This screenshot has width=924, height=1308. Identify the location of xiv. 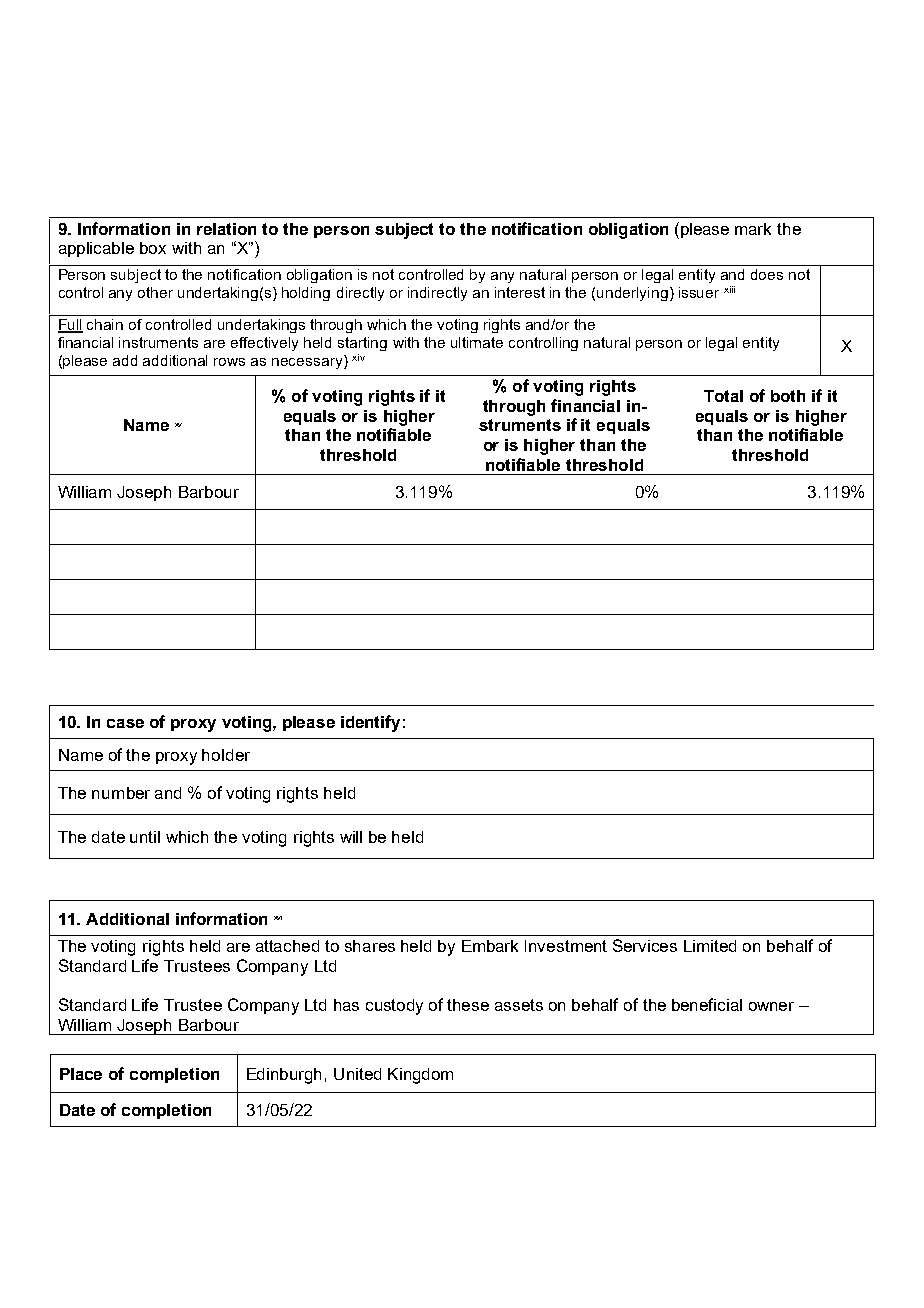
(358, 357).
